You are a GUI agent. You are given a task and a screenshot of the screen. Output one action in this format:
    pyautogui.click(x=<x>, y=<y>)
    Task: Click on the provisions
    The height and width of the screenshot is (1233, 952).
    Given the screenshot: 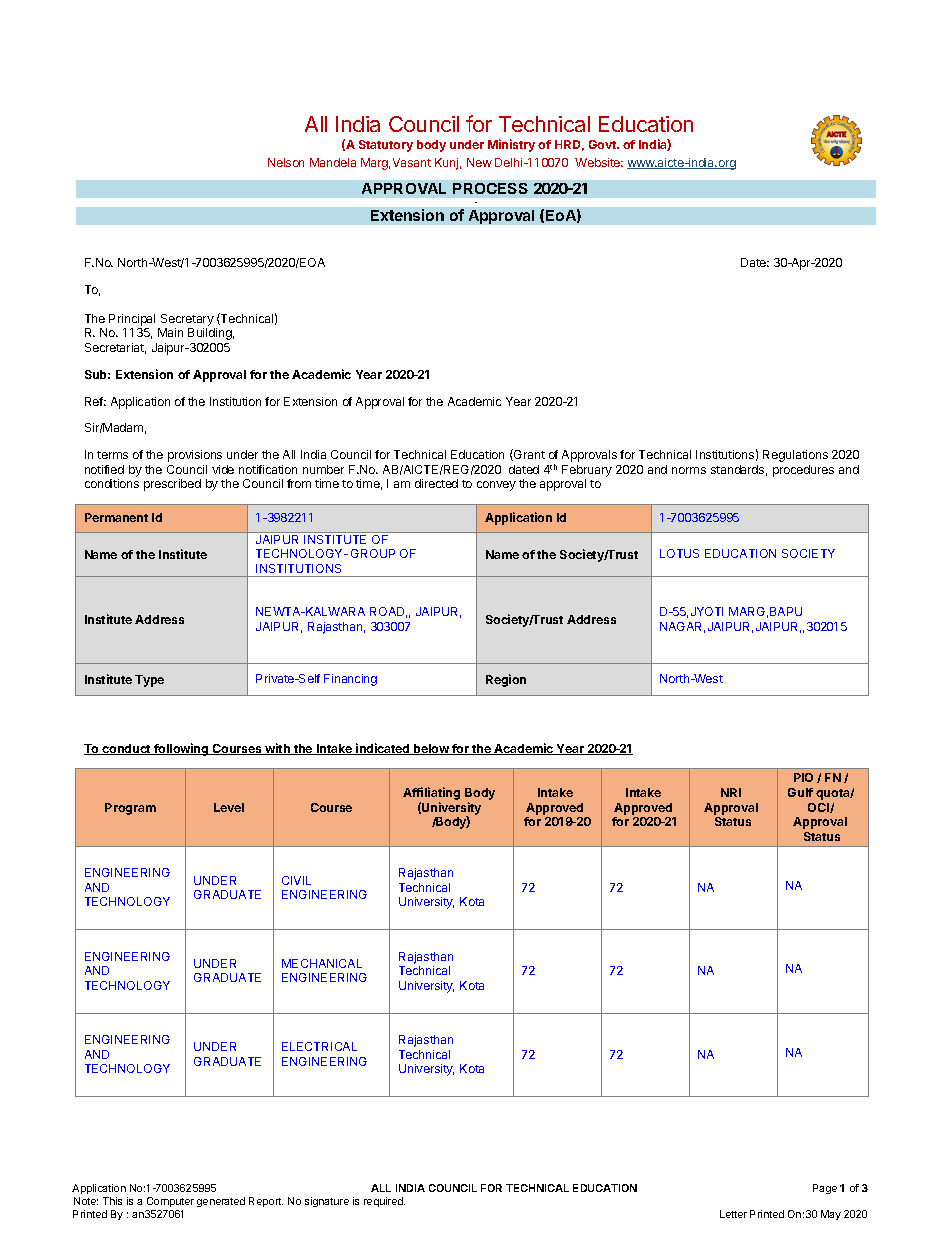 What is the action you would take?
    pyautogui.click(x=195, y=456)
